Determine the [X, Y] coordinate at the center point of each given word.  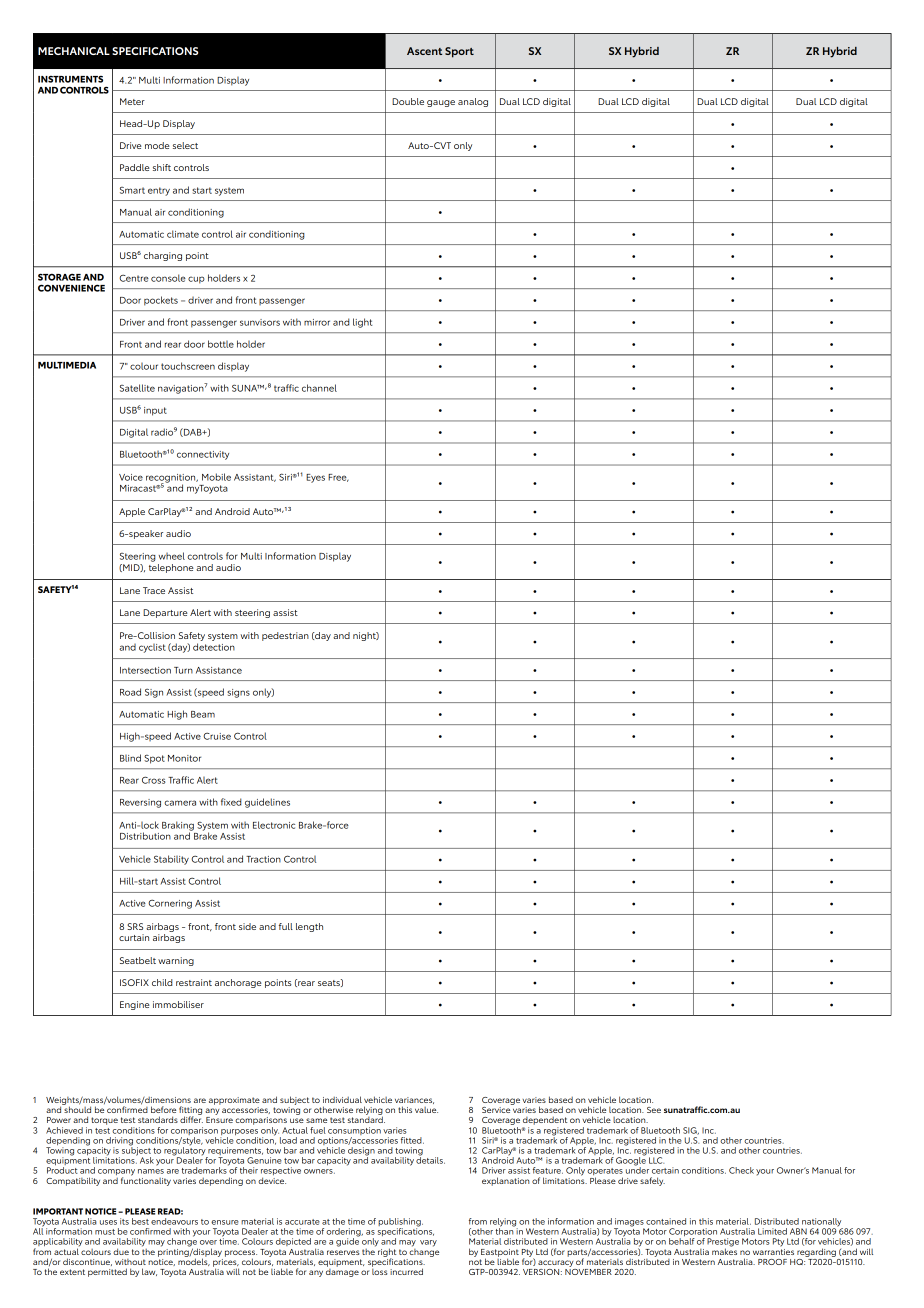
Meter [132, 101]
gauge [441, 103]
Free [338, 478]
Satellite [137, 388]
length [309, 927]
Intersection [145, 670]
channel [319, 388]
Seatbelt [138, 960]
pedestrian [285, 636]
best [140, 1221]
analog [473, 102]
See [654, 1110]
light [362, 323]
